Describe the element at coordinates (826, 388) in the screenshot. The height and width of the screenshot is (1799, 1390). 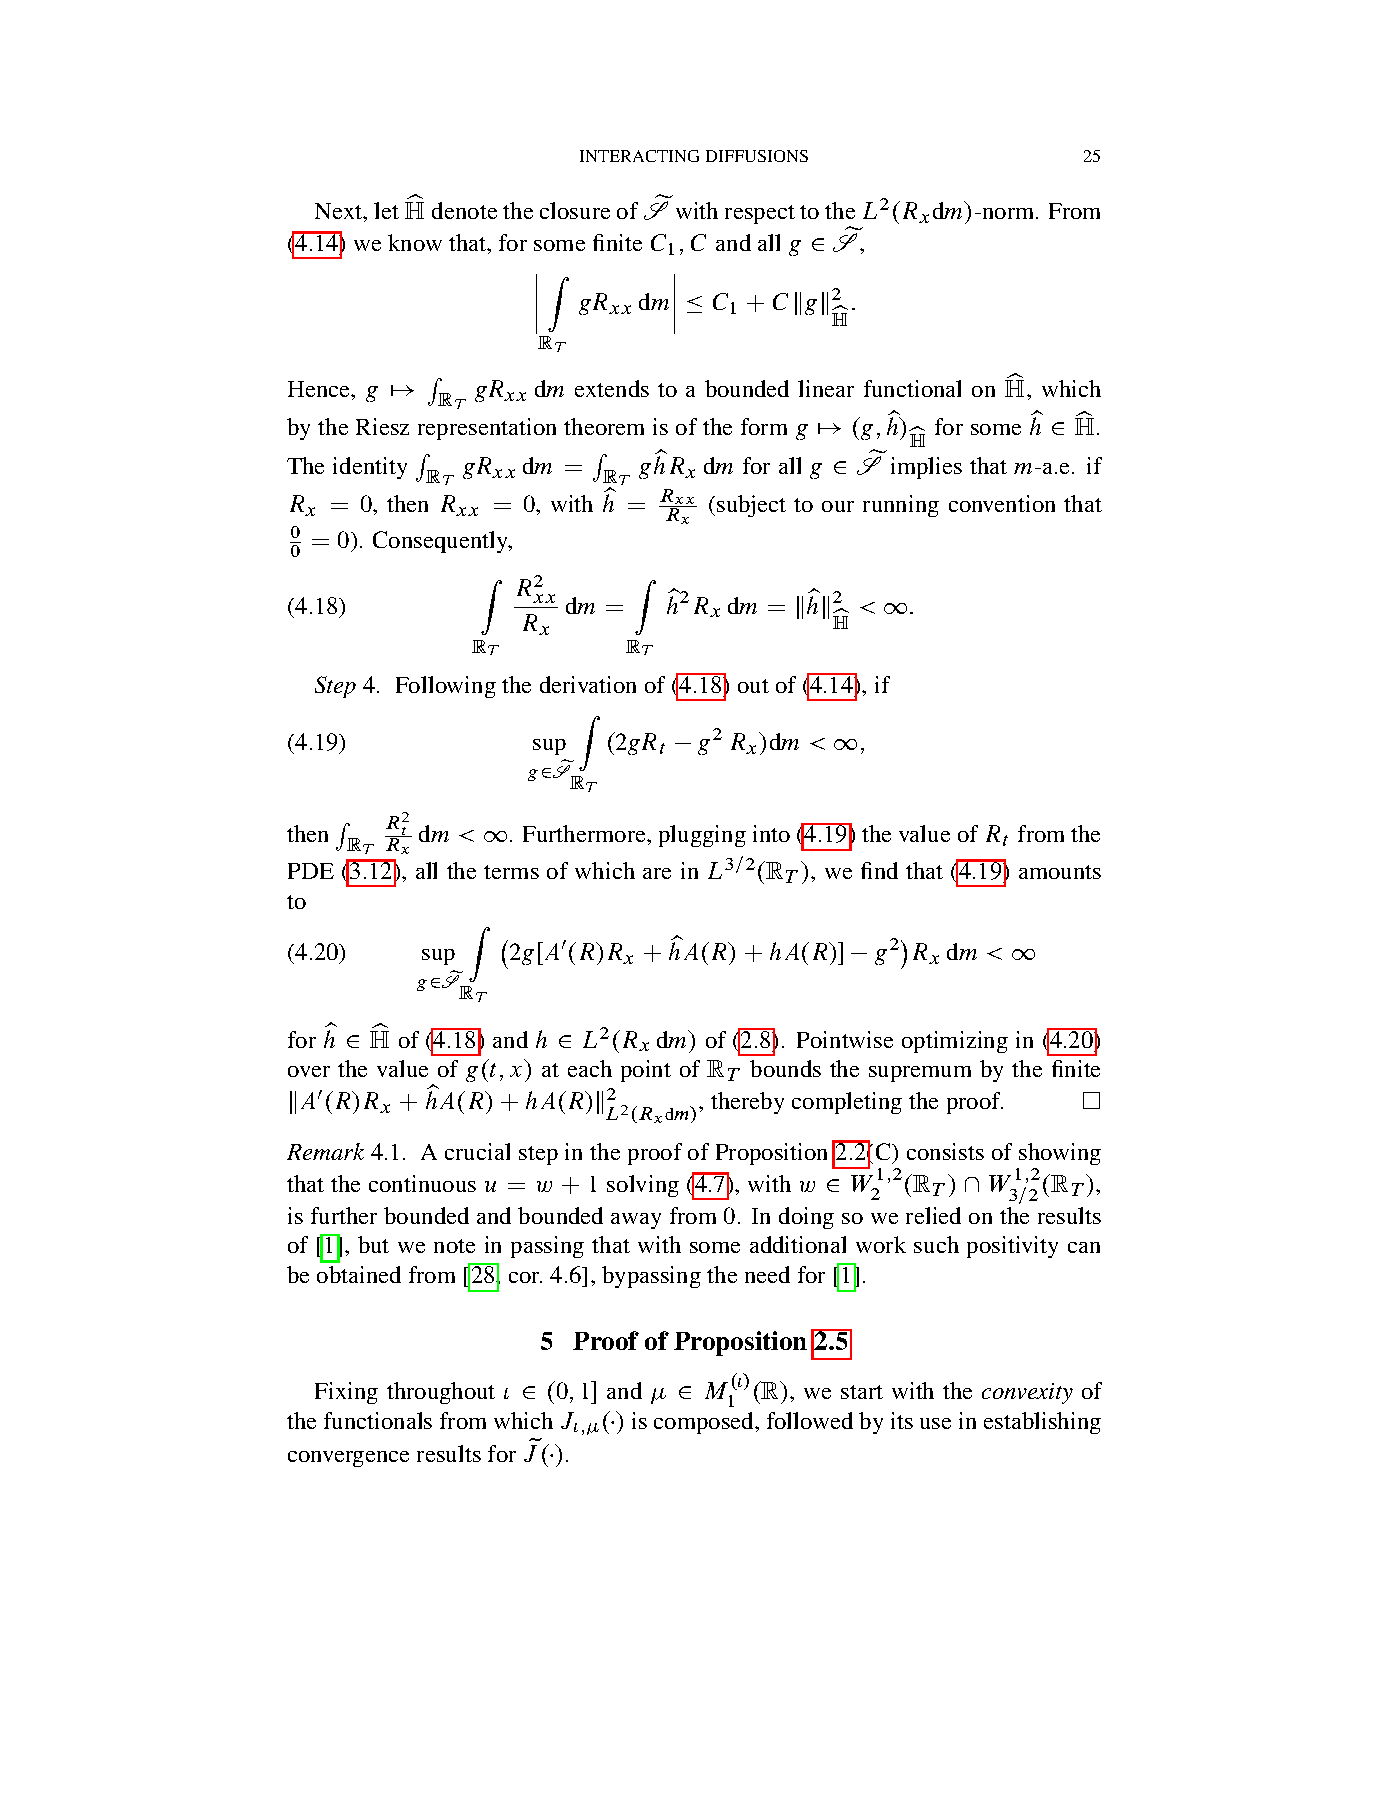
I see `linear` at that location.
